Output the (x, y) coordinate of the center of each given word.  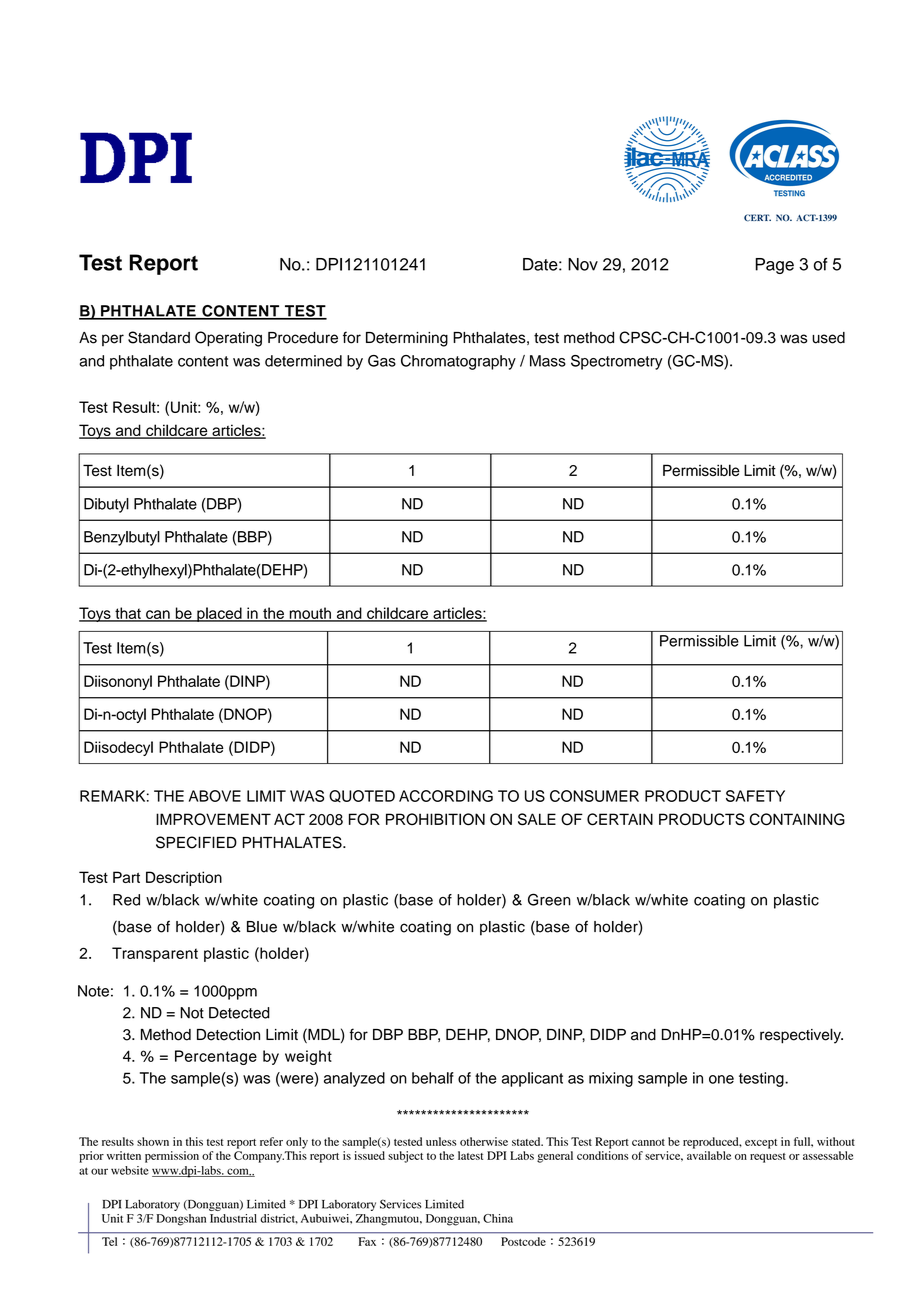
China (498, 1218)
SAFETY (755, 796)
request (768, 1158)
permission (172, 1157)
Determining (407, 339)
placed (219, 614)
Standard (159, 337)
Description (184, 878)
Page (774, 266)
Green (549, 899)
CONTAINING (797, 819)
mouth (310, 614)
